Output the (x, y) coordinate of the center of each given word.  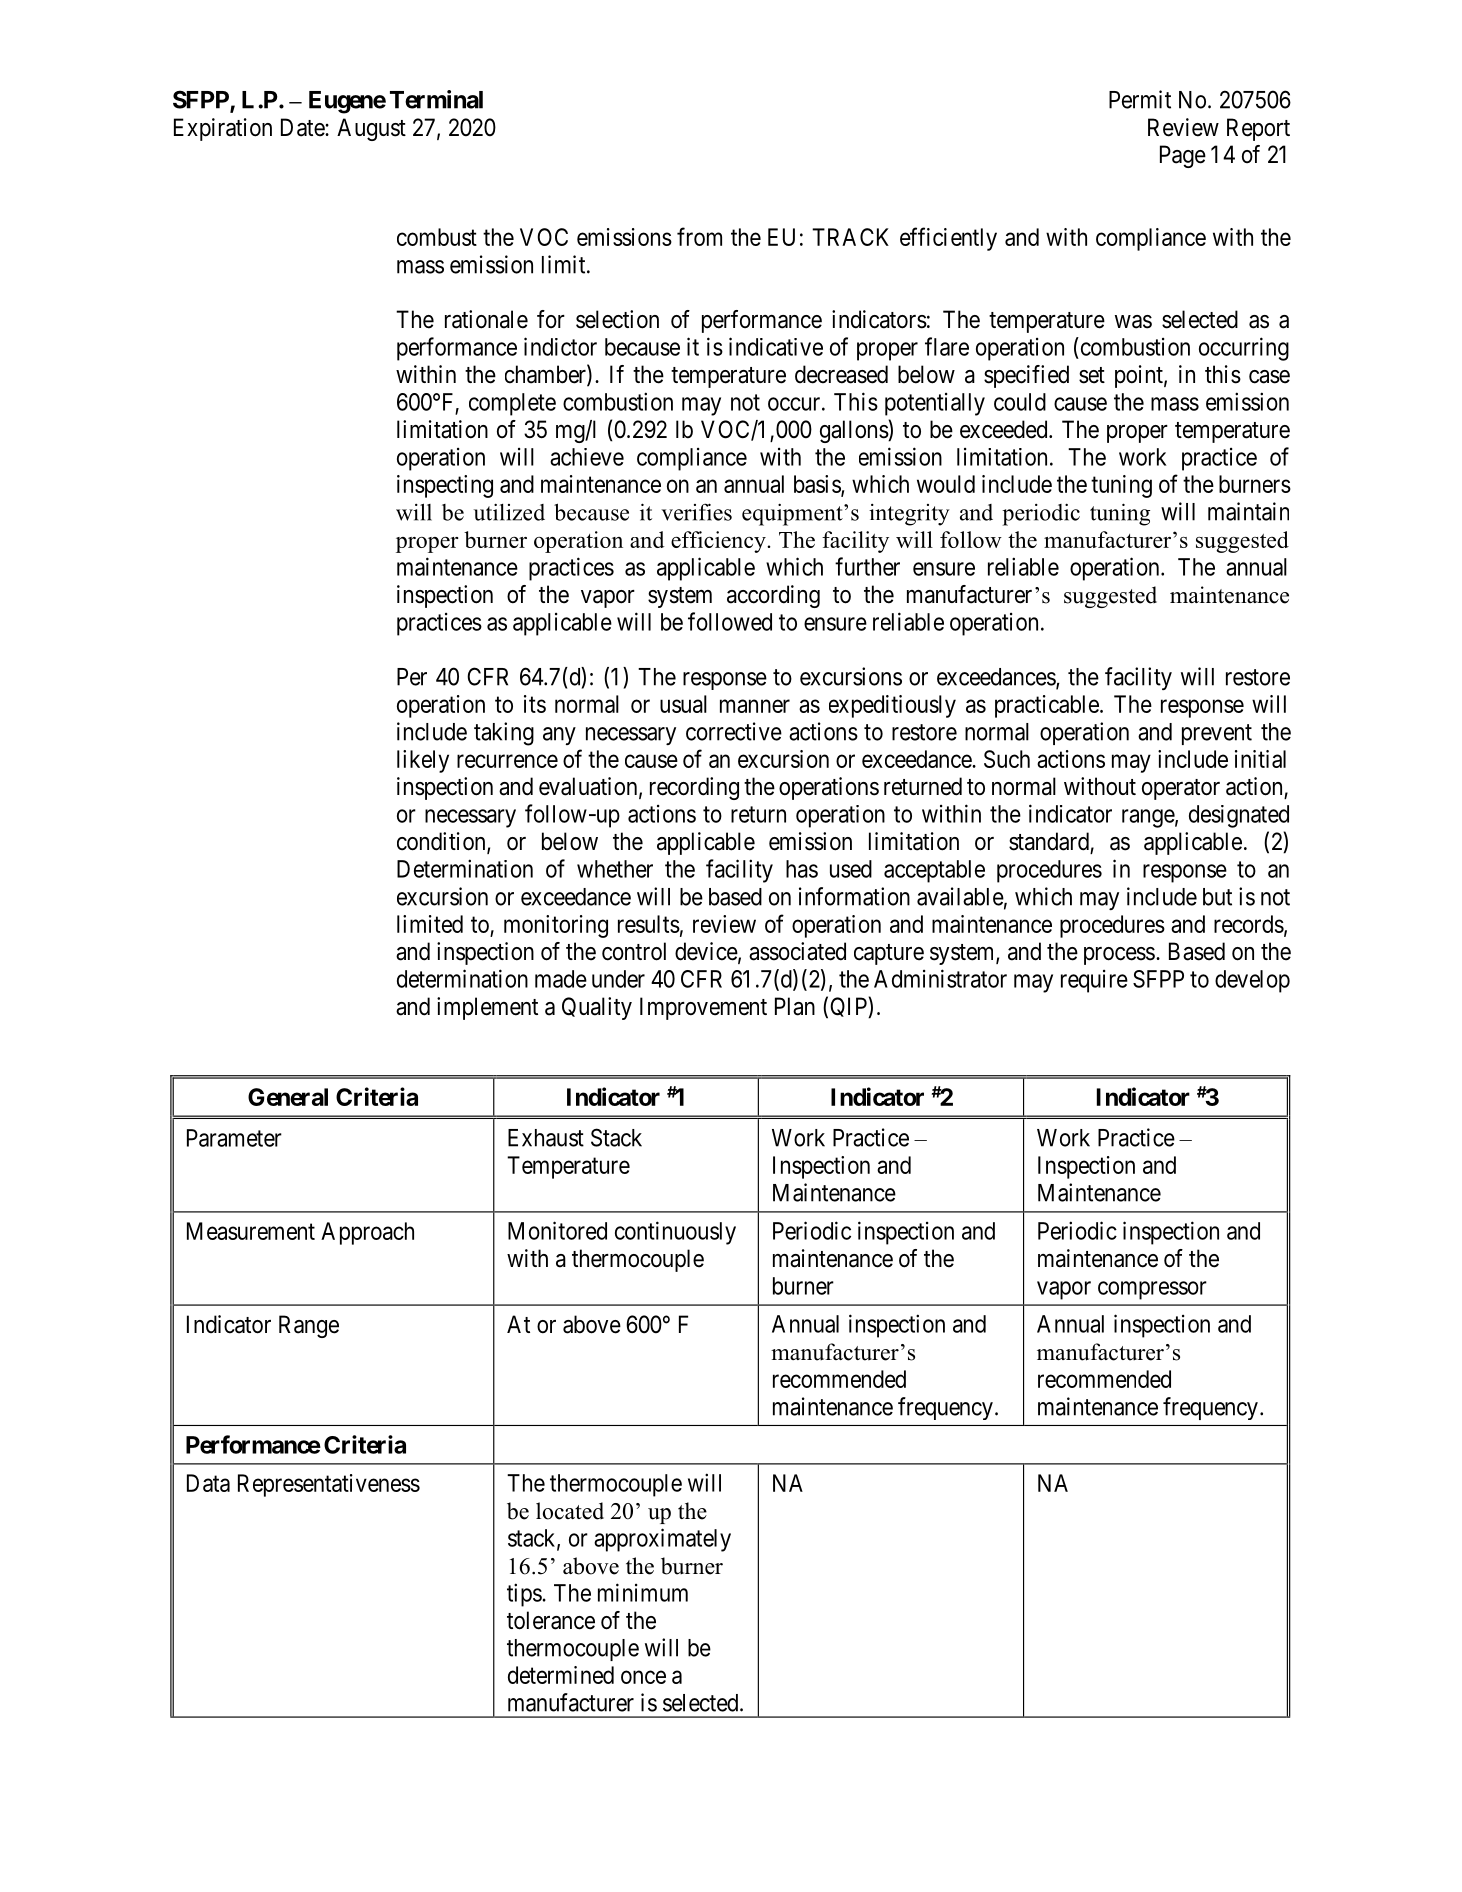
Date (303, 127)
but (1217, 897)
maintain (1248, 511)
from (699, 236)
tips (525, 1595)
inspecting (445, 486)
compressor (1152, 1290)
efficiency (719, 542)
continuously (675, 1233)
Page (1183, 156)
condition (442, 842)
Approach (367, 1233)
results (649, 924)
